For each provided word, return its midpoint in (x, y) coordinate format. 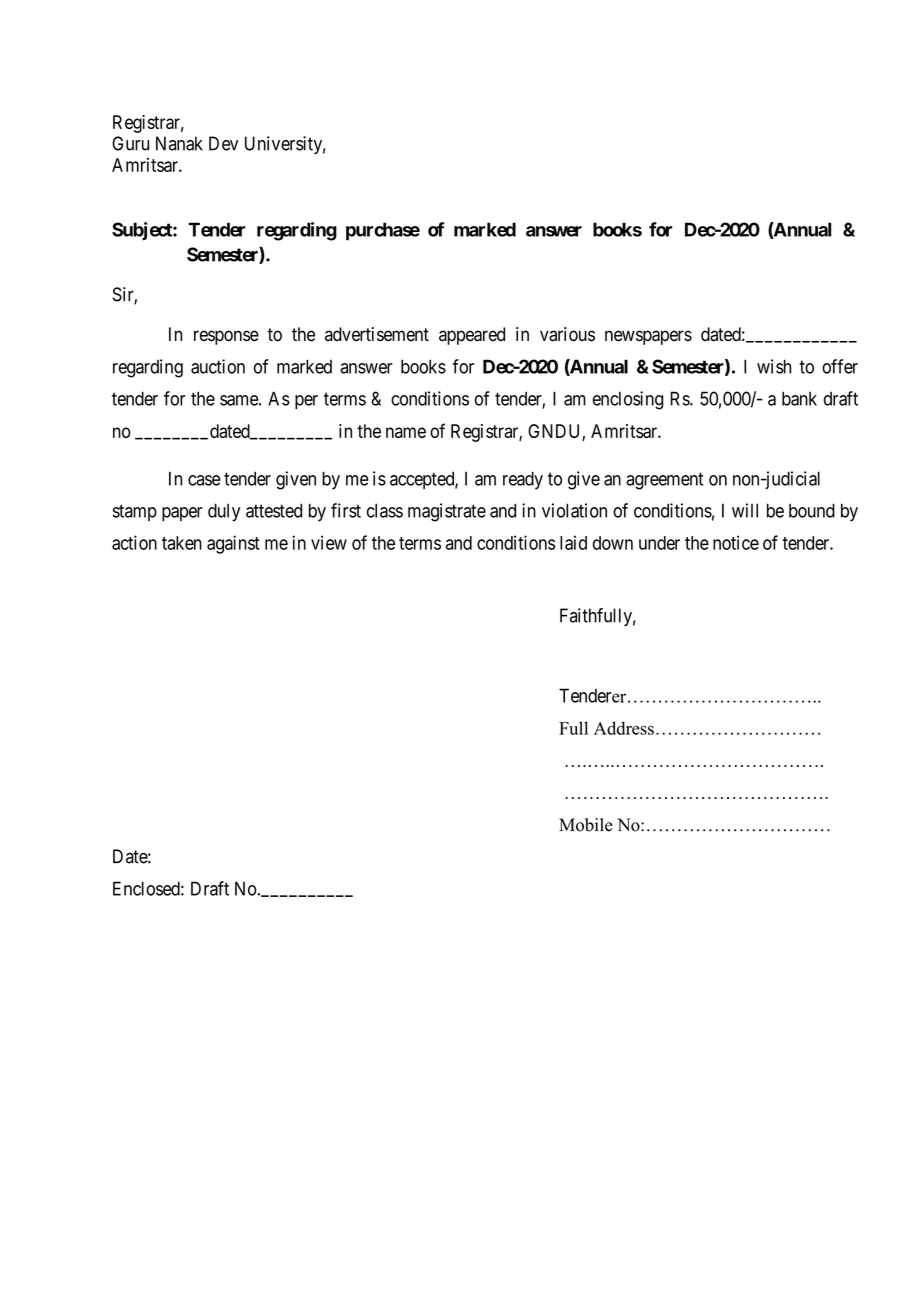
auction (218, 366)
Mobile (585, 825)
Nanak (179, 143)
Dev (223, 143)
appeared (472, 336)
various (567, 334)
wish (774, 366)
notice (736, 542)
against (233, 544)
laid (573, 542)
